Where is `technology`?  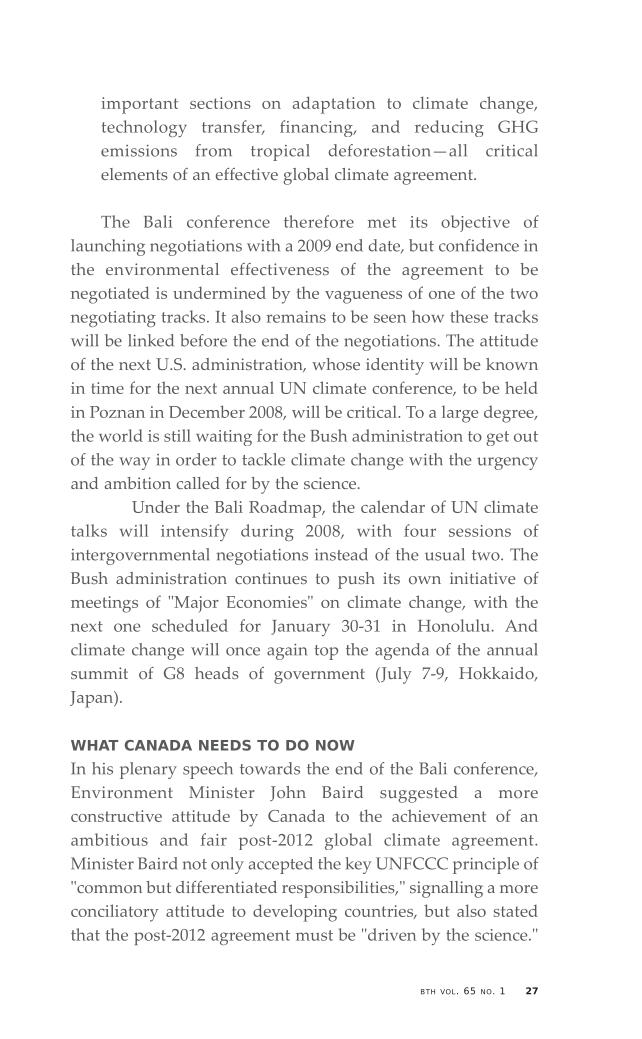
technology is located at coordinates (144, 128).
